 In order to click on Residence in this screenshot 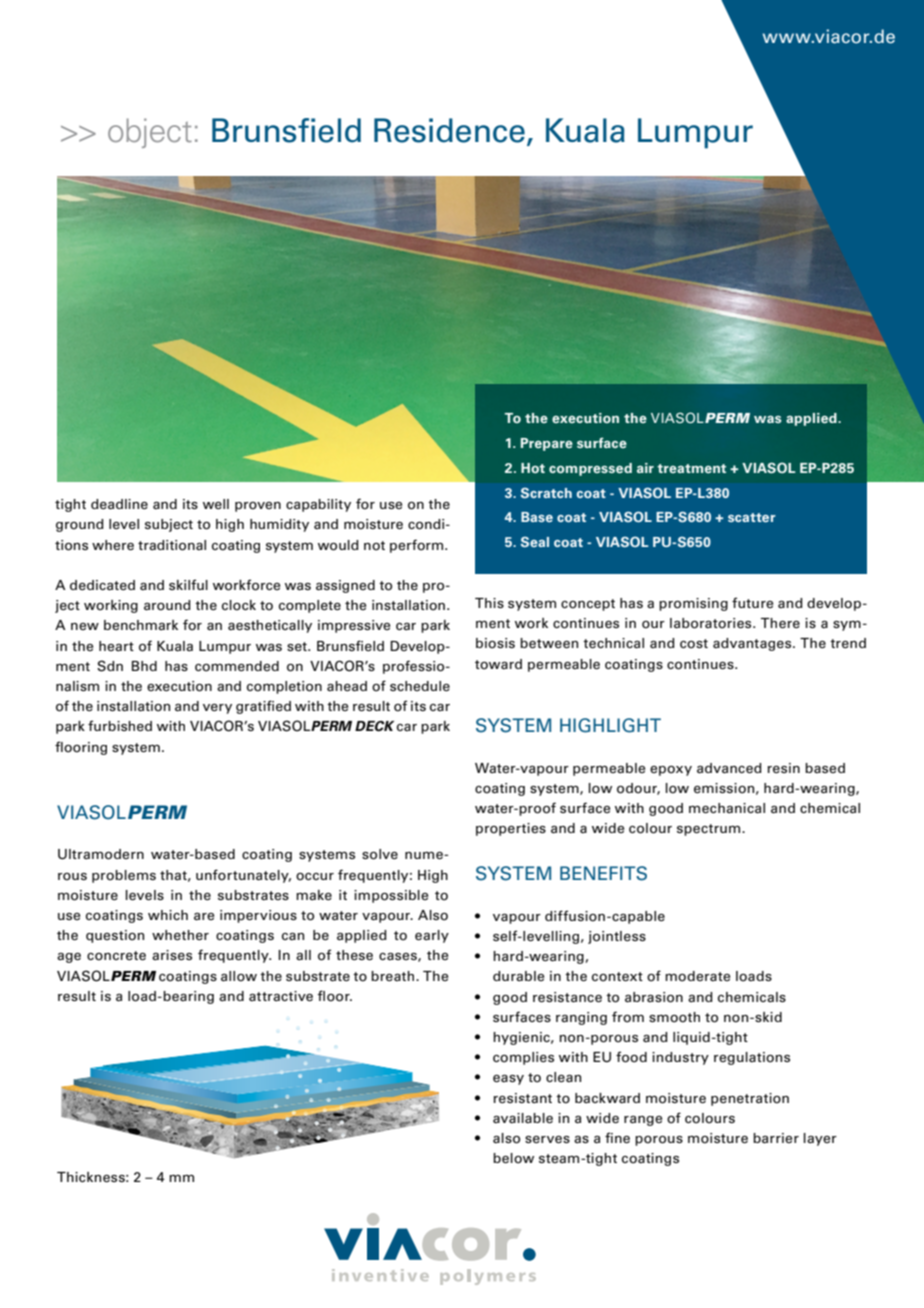, I will do `click(449, 130)`.
